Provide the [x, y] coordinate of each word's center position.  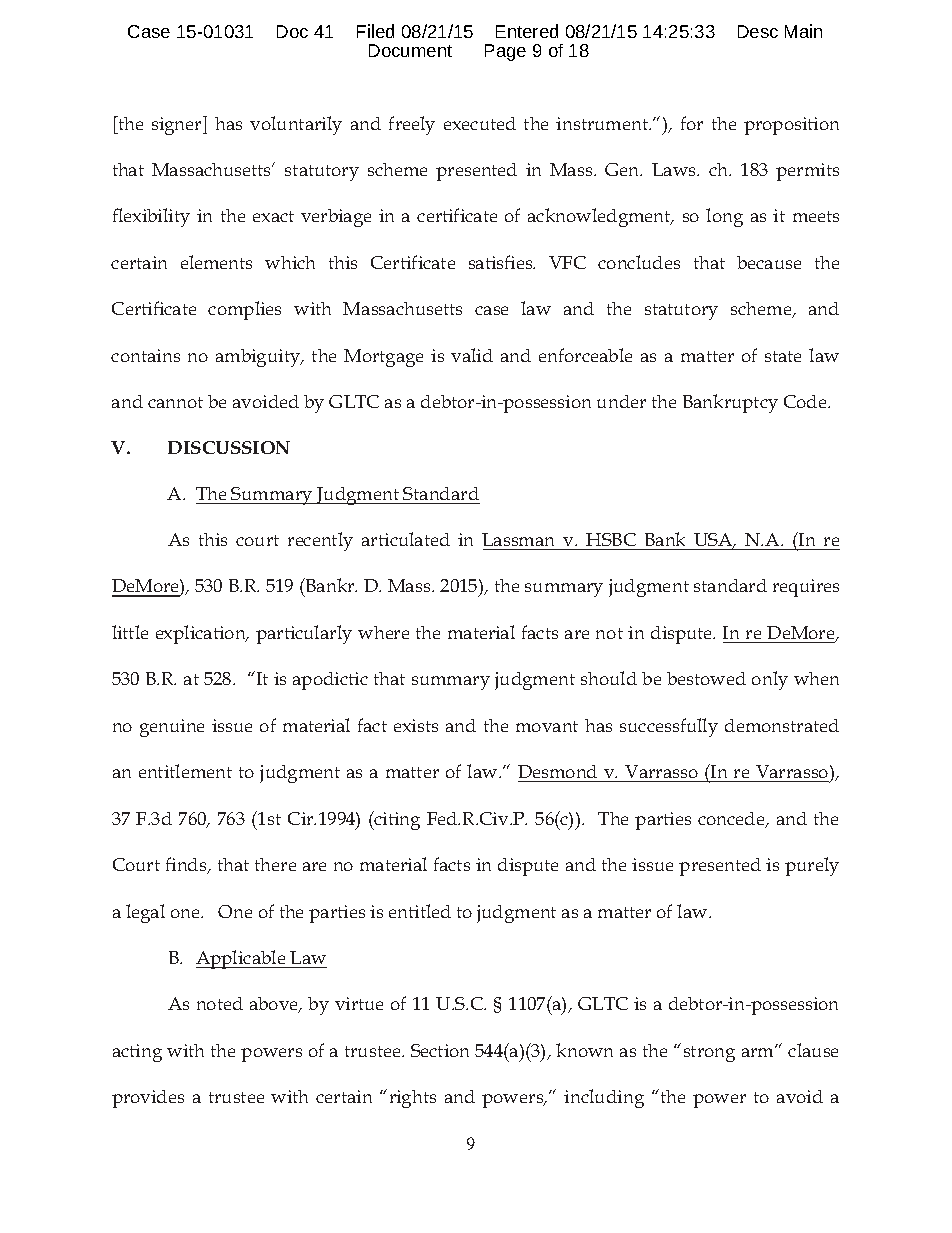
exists [416, 725]
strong [709, 1054]
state [783, 356]
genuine [172, 728]
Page [505, 52]
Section [440, 1050]
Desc [758, 31]
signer [178, 125]
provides [148, 1099]
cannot [175, 402]
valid [472, 355]
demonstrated [782, 725]
